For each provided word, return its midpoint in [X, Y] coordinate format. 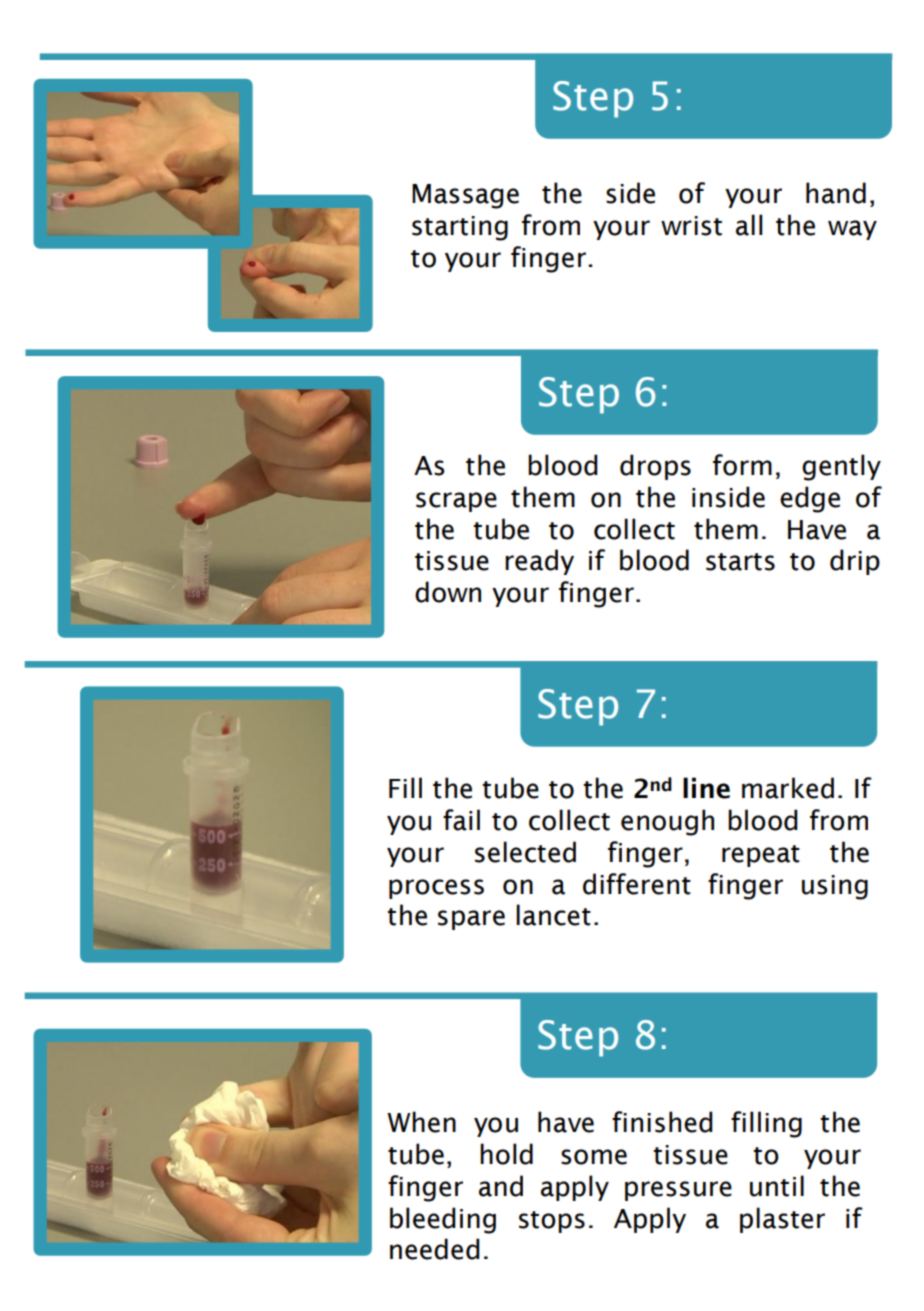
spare [471, 920]
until [777, 1186]
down [448, 592]
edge [810, 499]
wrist [691, 226]
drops [655, 467]
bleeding [443, 1220]
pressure [678, 1191]
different [637, 884]
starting [460, 228]
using [835, 887]
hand [836, 193]
